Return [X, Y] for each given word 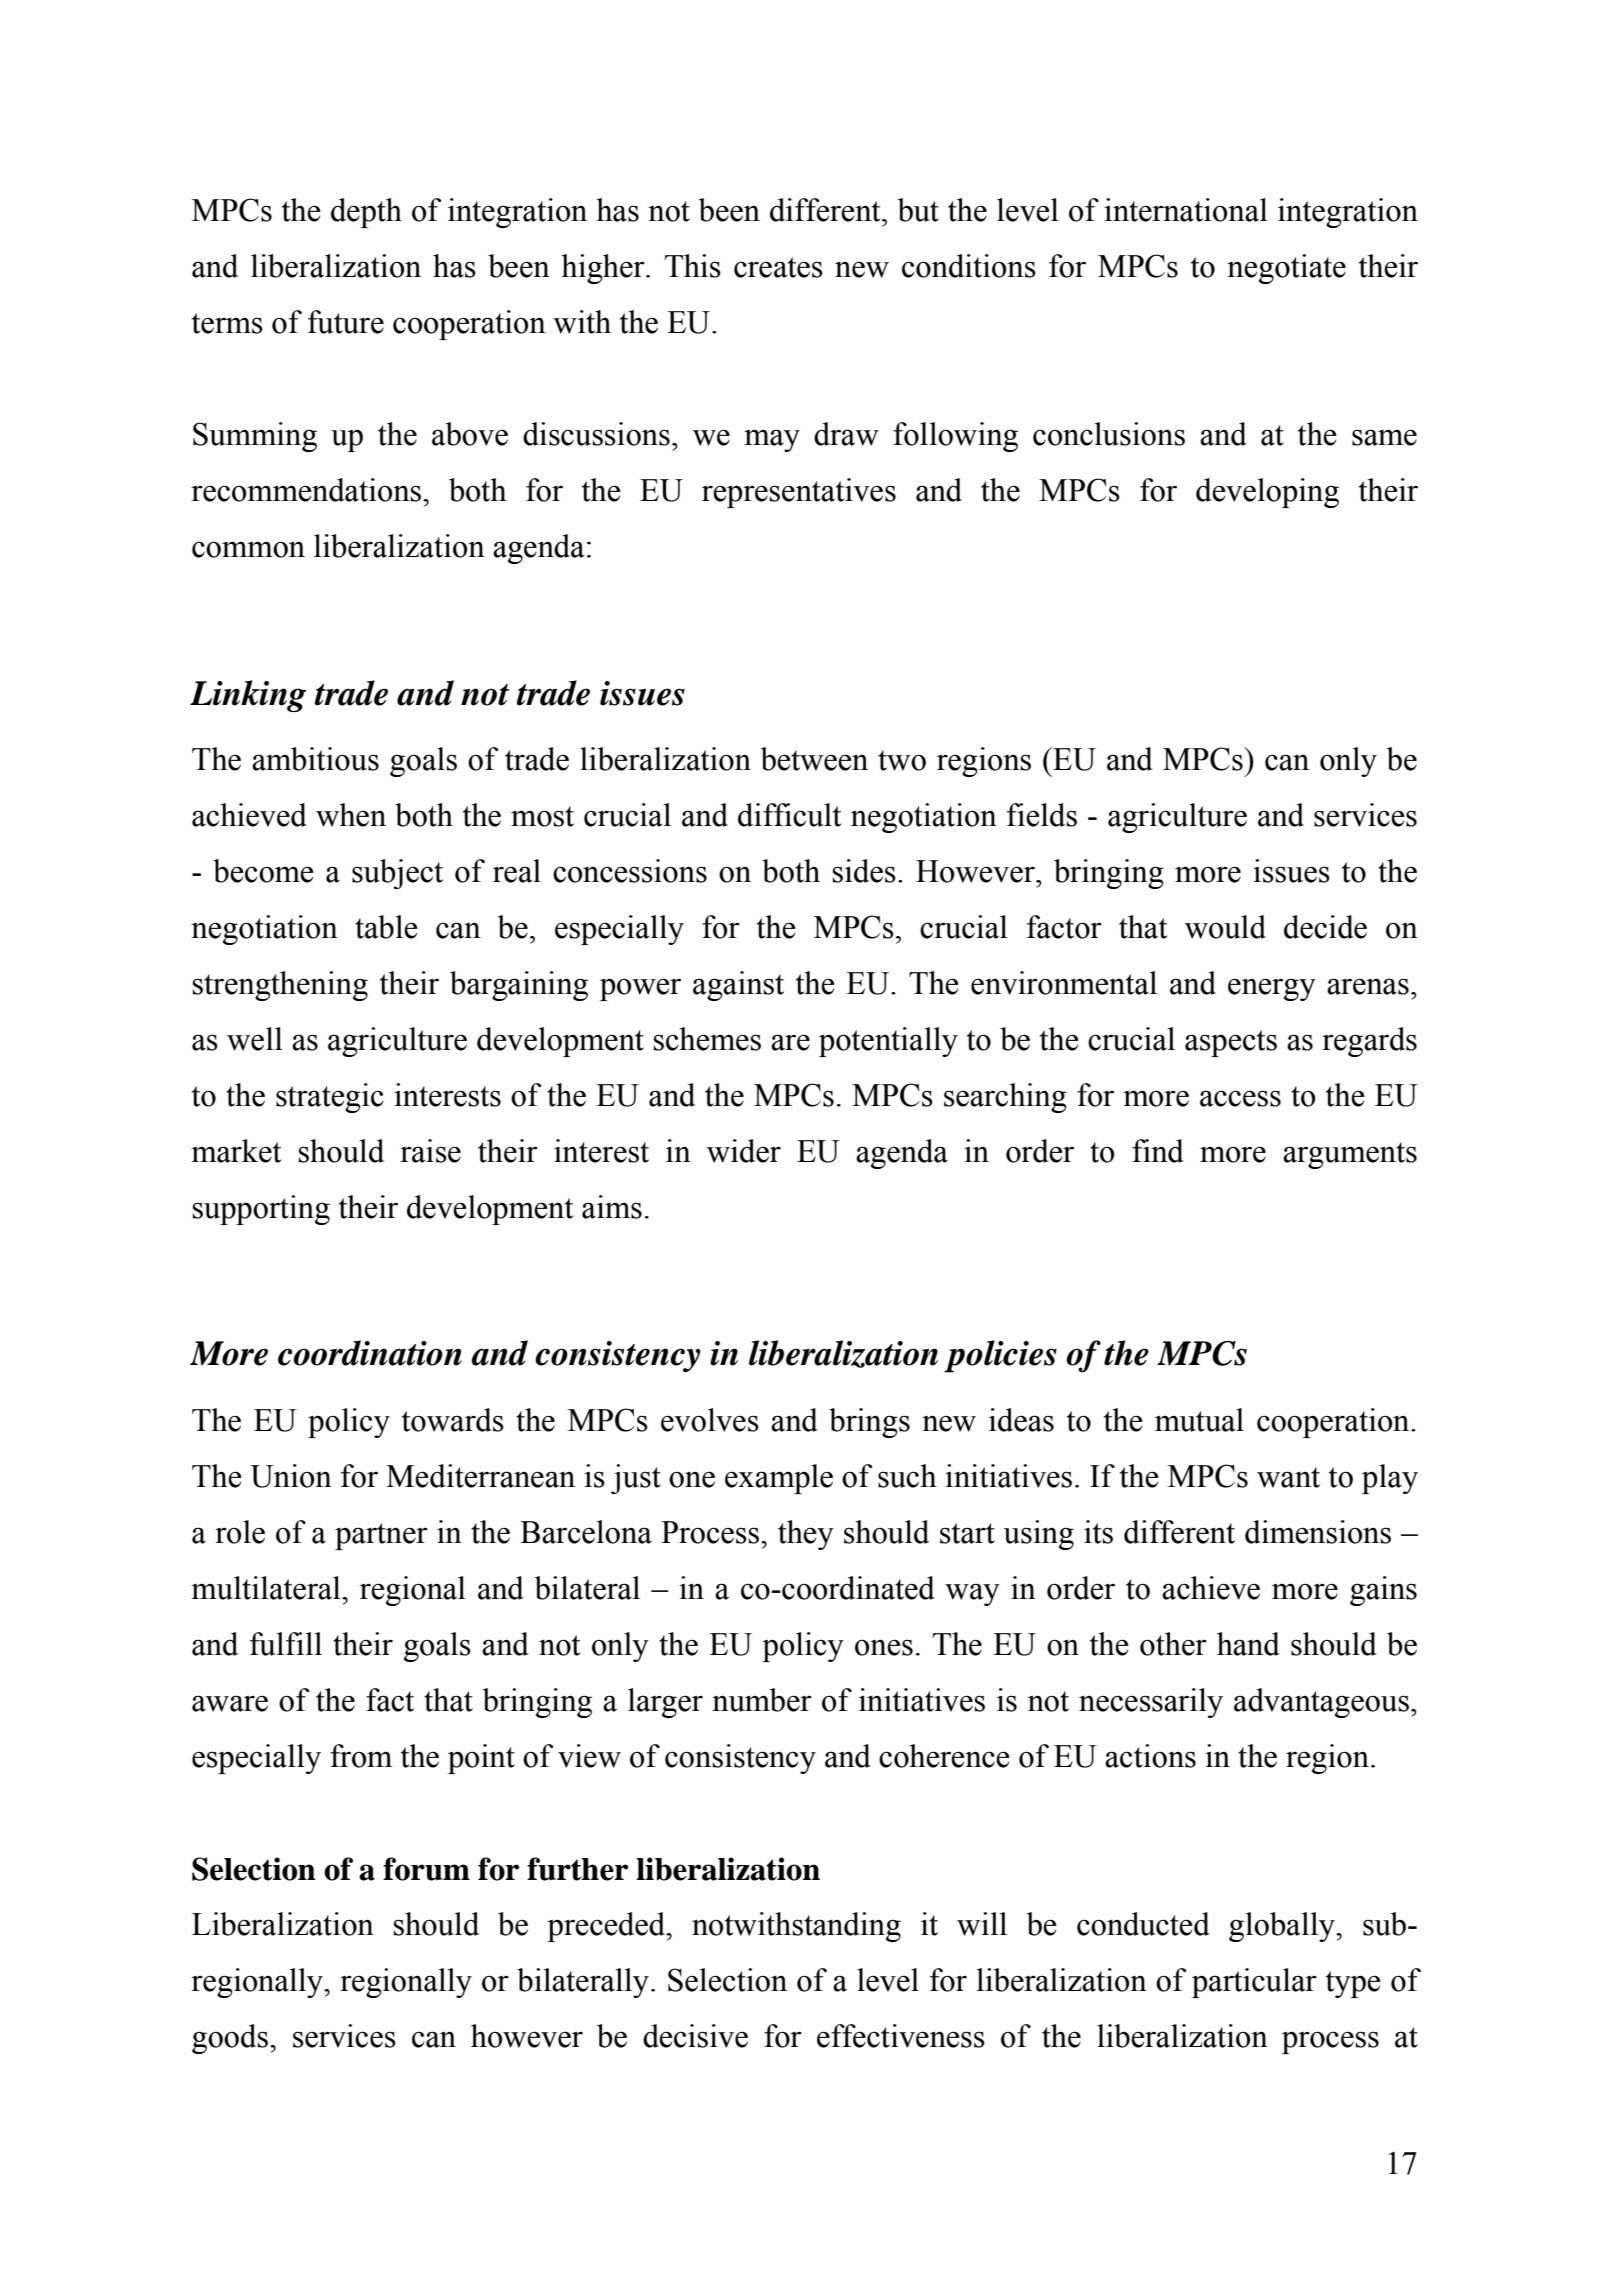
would [1225, 927]
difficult [789, 815]
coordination [370, 1353]
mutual [1199, 1420]
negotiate [1286, 269]
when [351, 815]
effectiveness [901, 2036]
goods [230, 2039]
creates [778, 267]
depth [366, 213]
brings [869, 1423]
